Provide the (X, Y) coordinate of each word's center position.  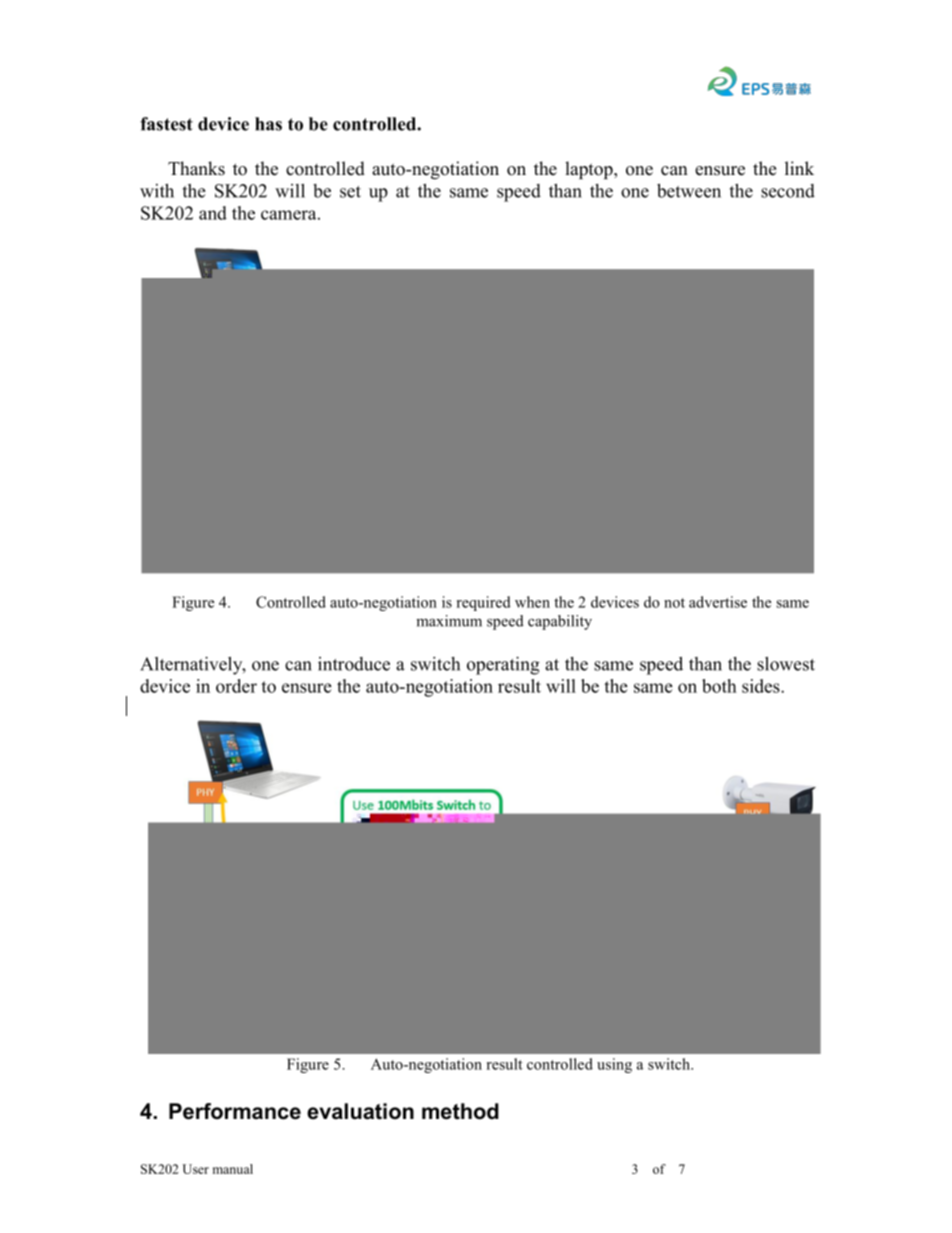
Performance (235, 1111)
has (268, 124)
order (236, 686)
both (719, 686)
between (689, 191)
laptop (590, 170)
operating (503, 665)
